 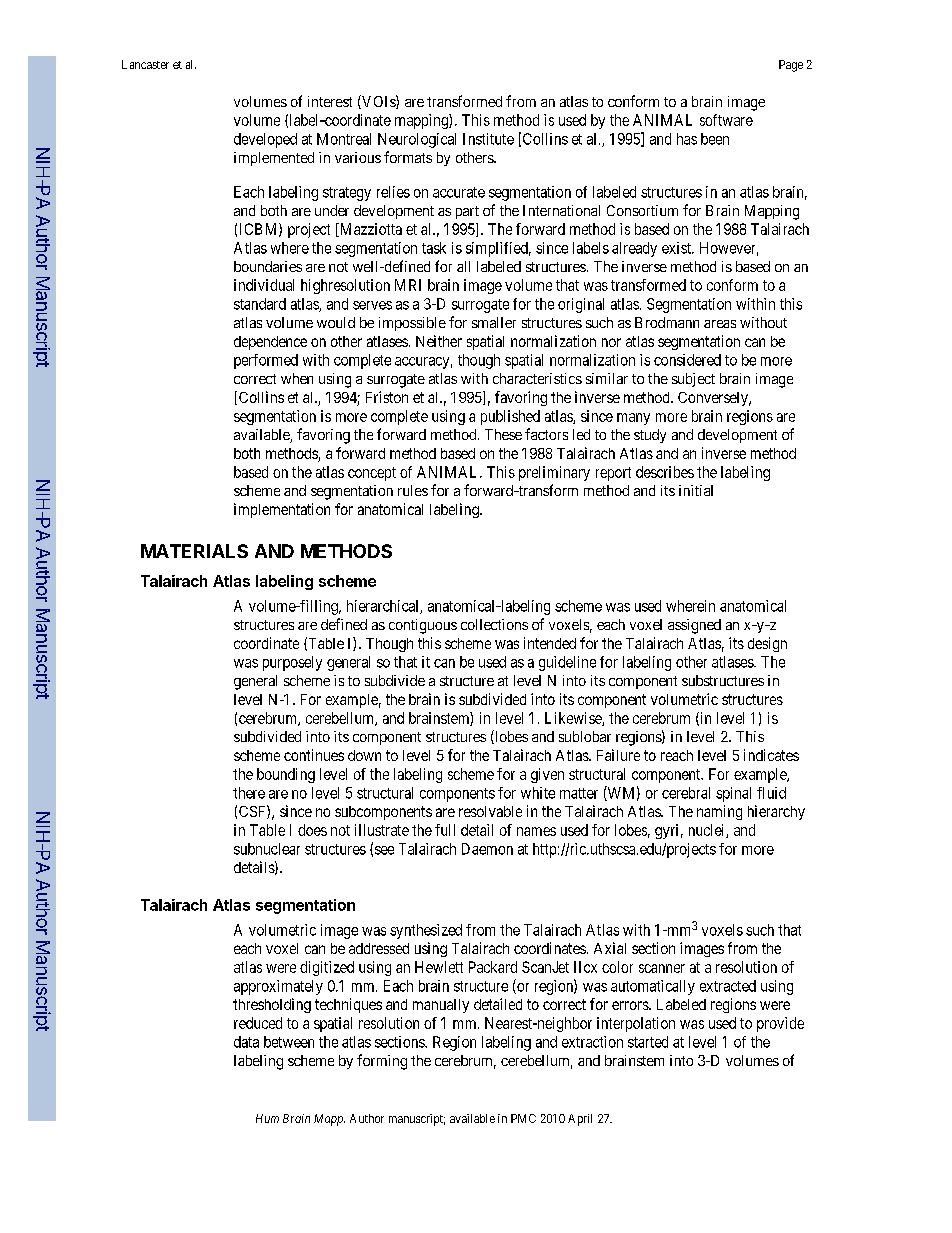 I want to click on Hum, so click(x=267, y=1118).
